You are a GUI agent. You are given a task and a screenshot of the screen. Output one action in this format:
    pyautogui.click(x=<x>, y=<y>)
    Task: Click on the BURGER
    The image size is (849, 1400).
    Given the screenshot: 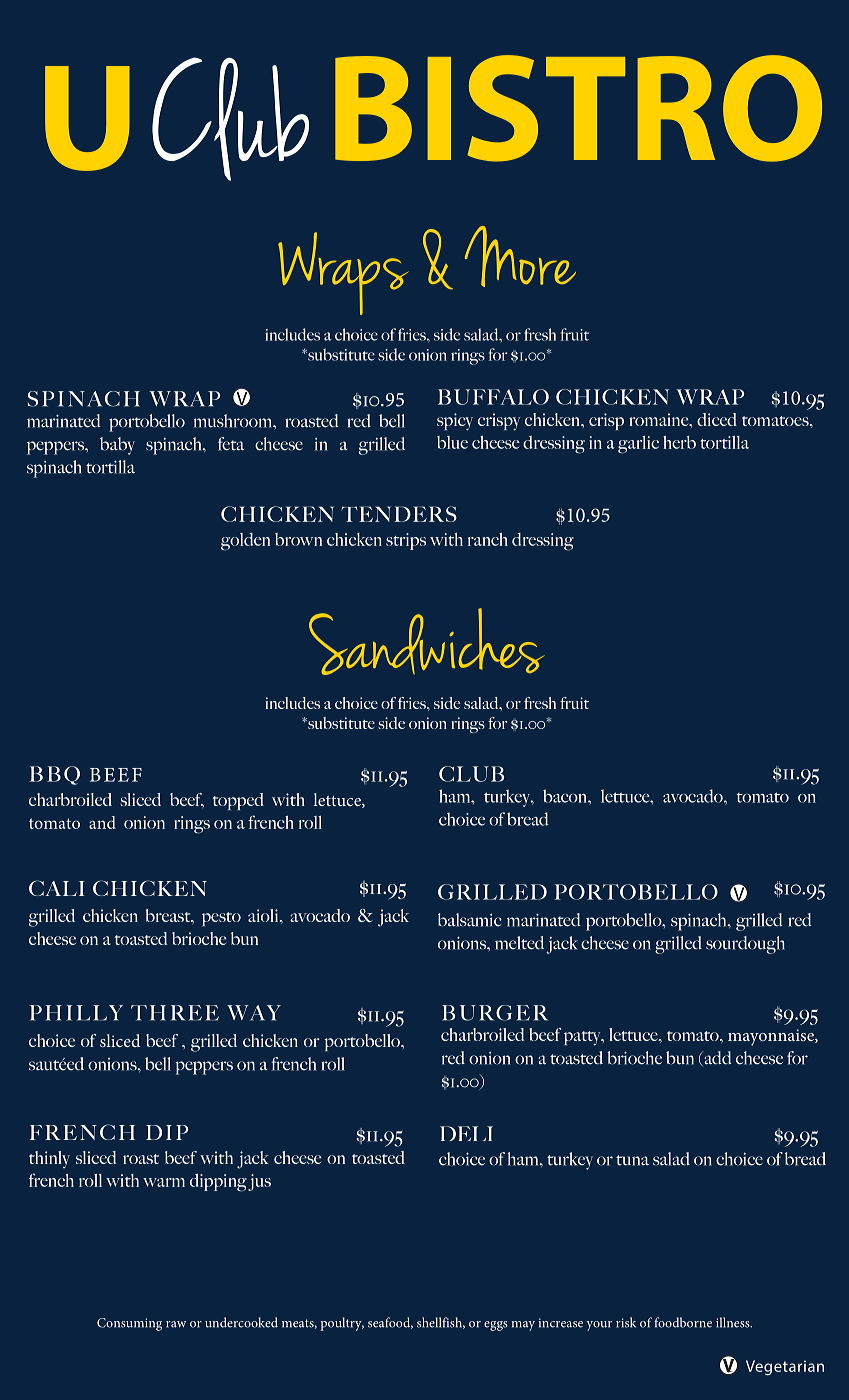 What is the action you would take?
    pyautogui.click(x=495, y=1013)
